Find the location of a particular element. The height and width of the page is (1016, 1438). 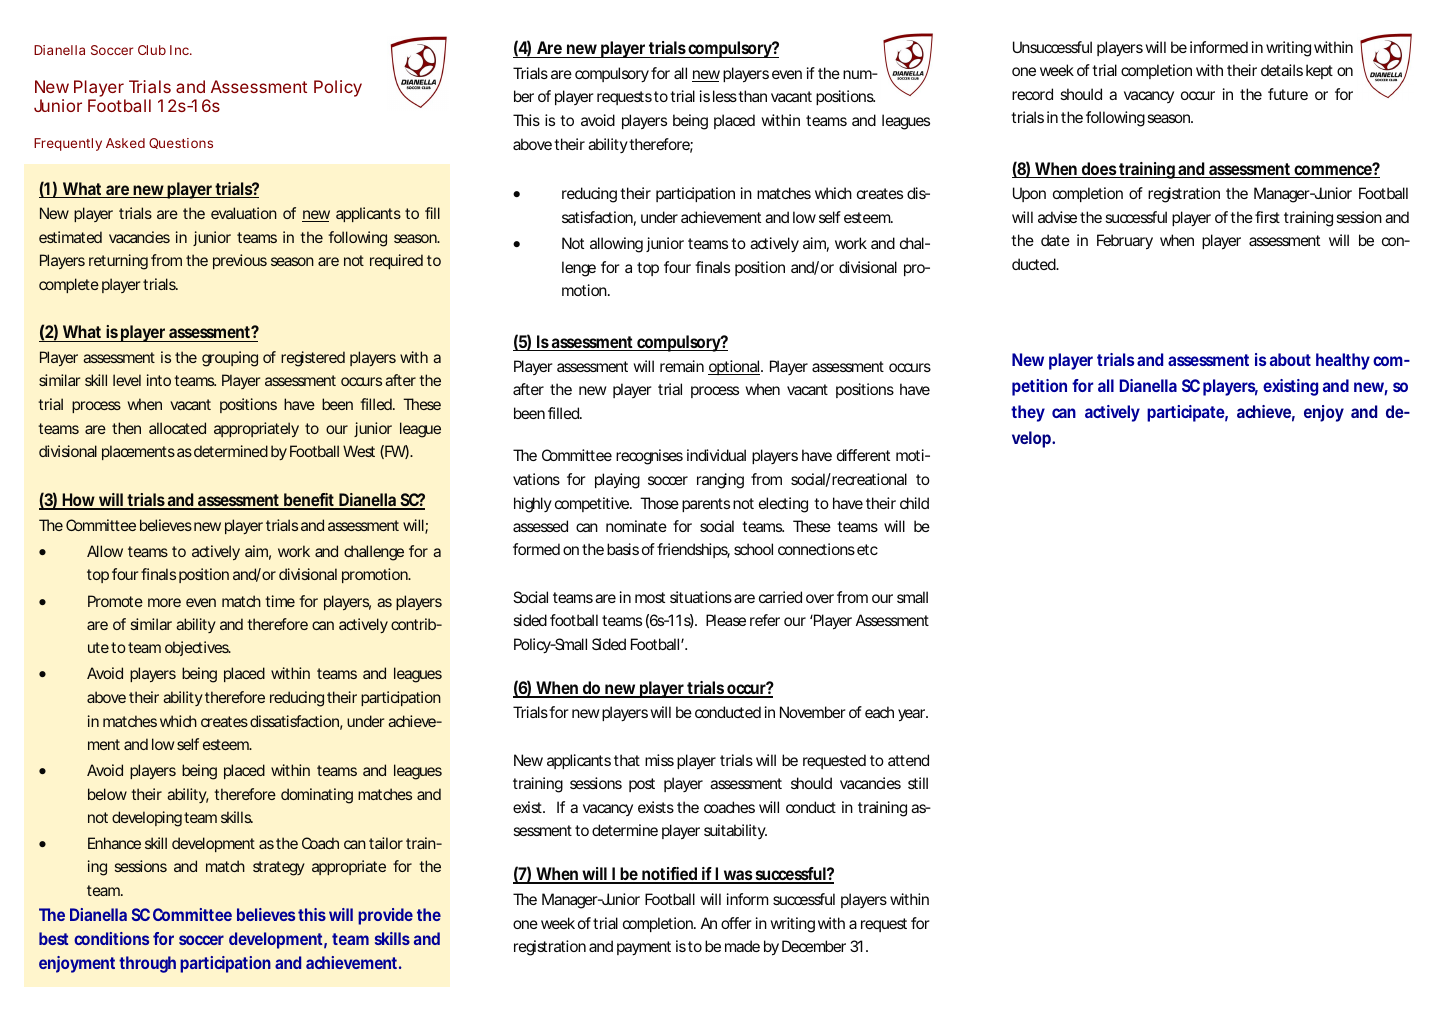

February is located at coordinates (1125, 242).
